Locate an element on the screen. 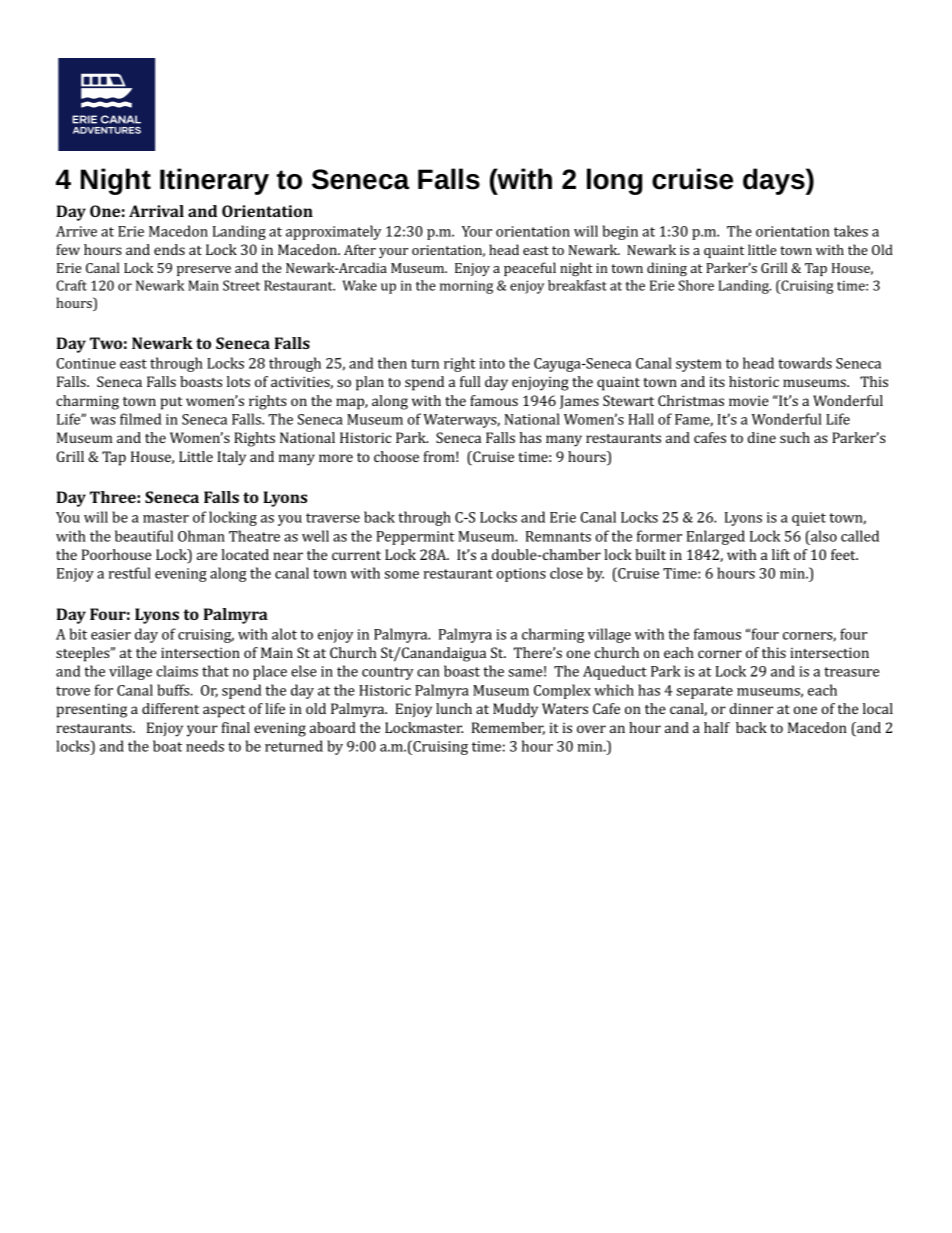  days is located at coordinates (774, 181).
